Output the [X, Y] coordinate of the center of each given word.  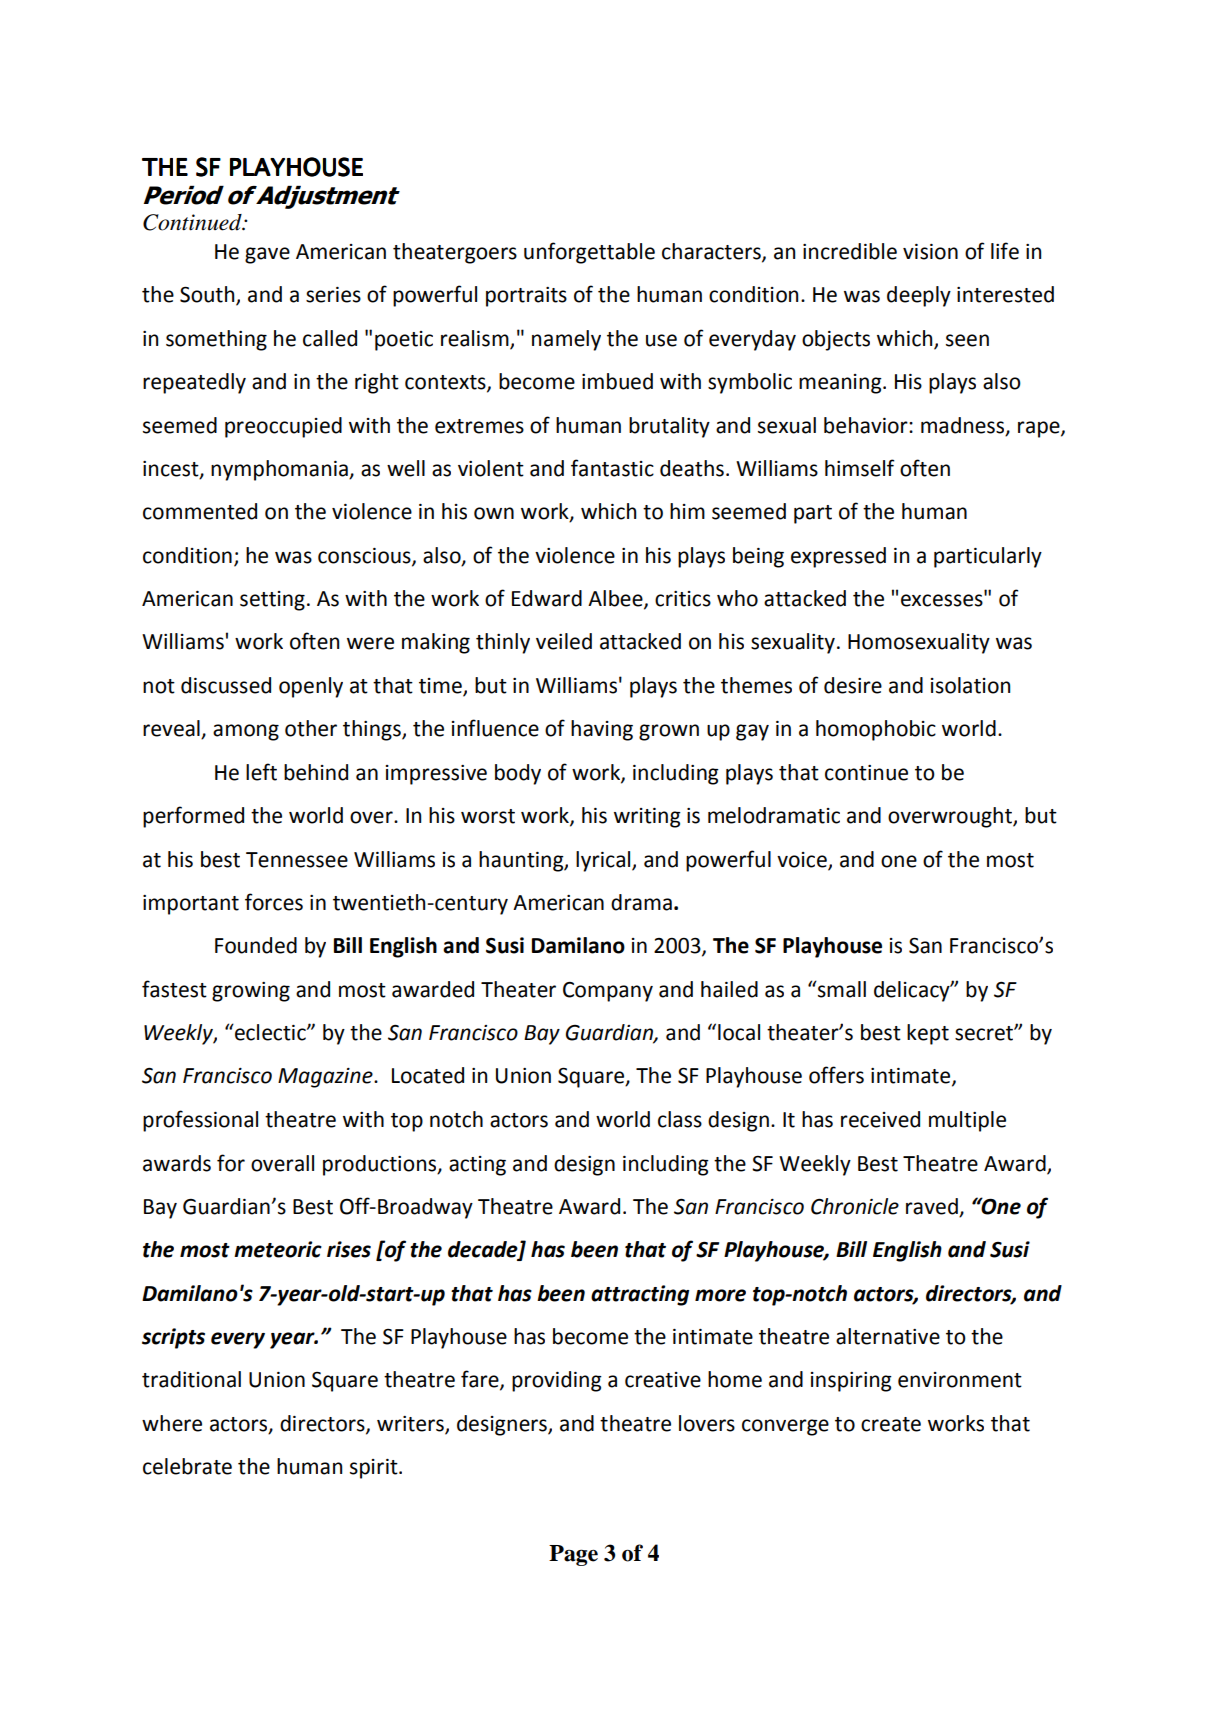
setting [272, 601]
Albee [616, 599]
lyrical [604, 861]
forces [274, 902]
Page [573, 1555]
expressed [838, 557]
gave [267, 255]
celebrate [187, 1466]
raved [933, 1207]
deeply [919, 296]
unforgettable [589, 253]
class [680, 1119]
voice [803, 860]
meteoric [278, 1249]
